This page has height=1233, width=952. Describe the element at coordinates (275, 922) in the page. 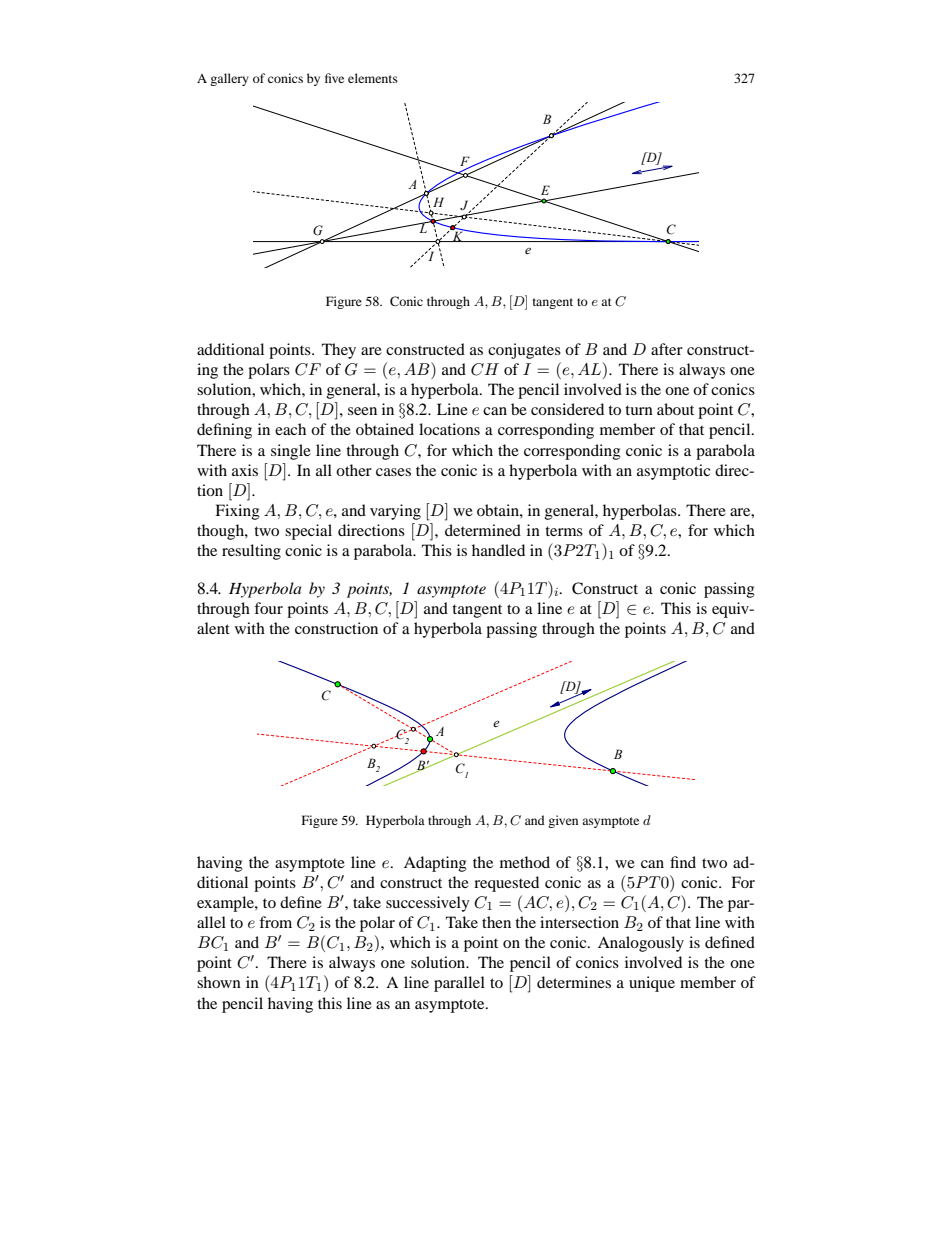

I see `from` at that location.
